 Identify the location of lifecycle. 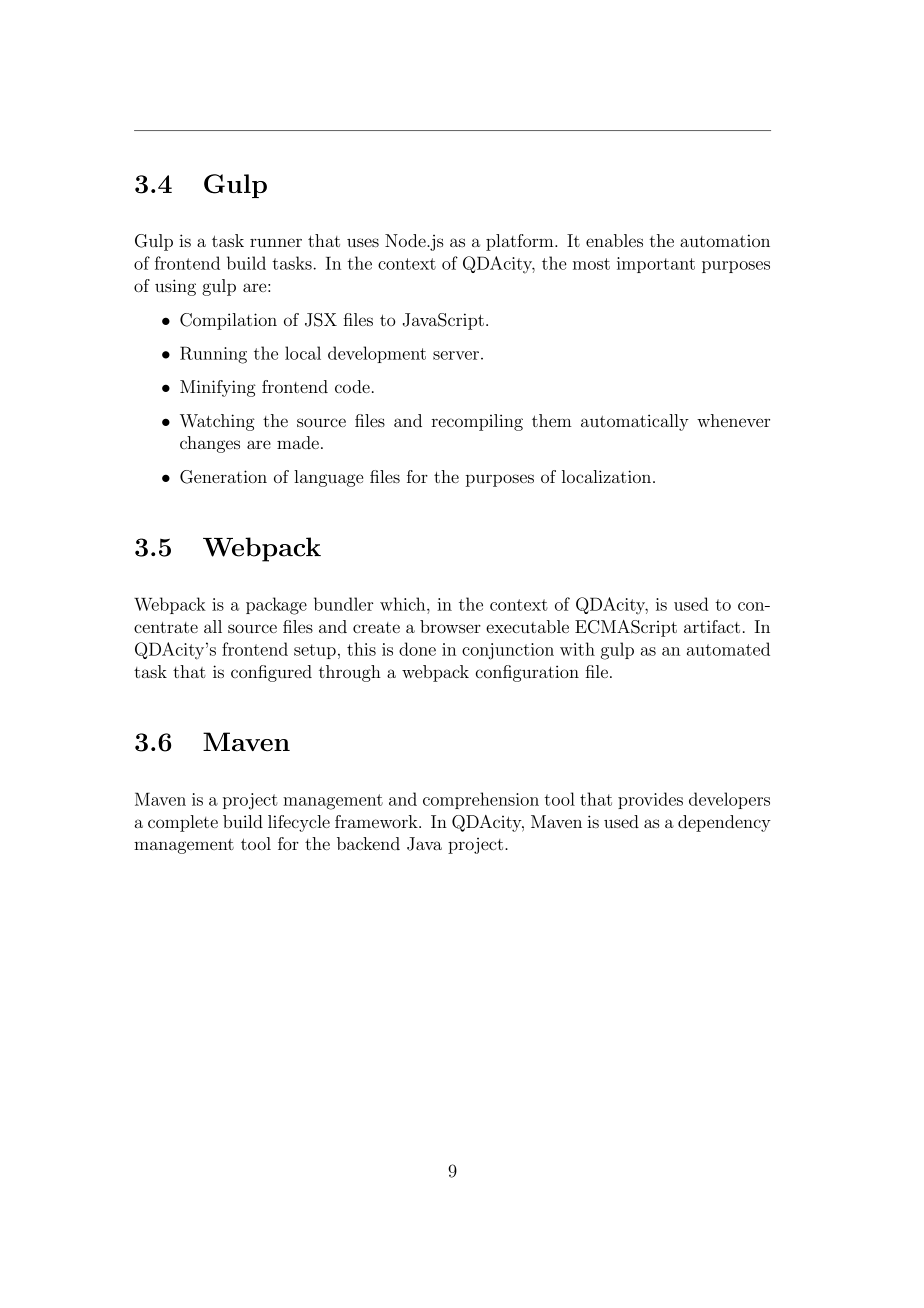
(299, 823).
